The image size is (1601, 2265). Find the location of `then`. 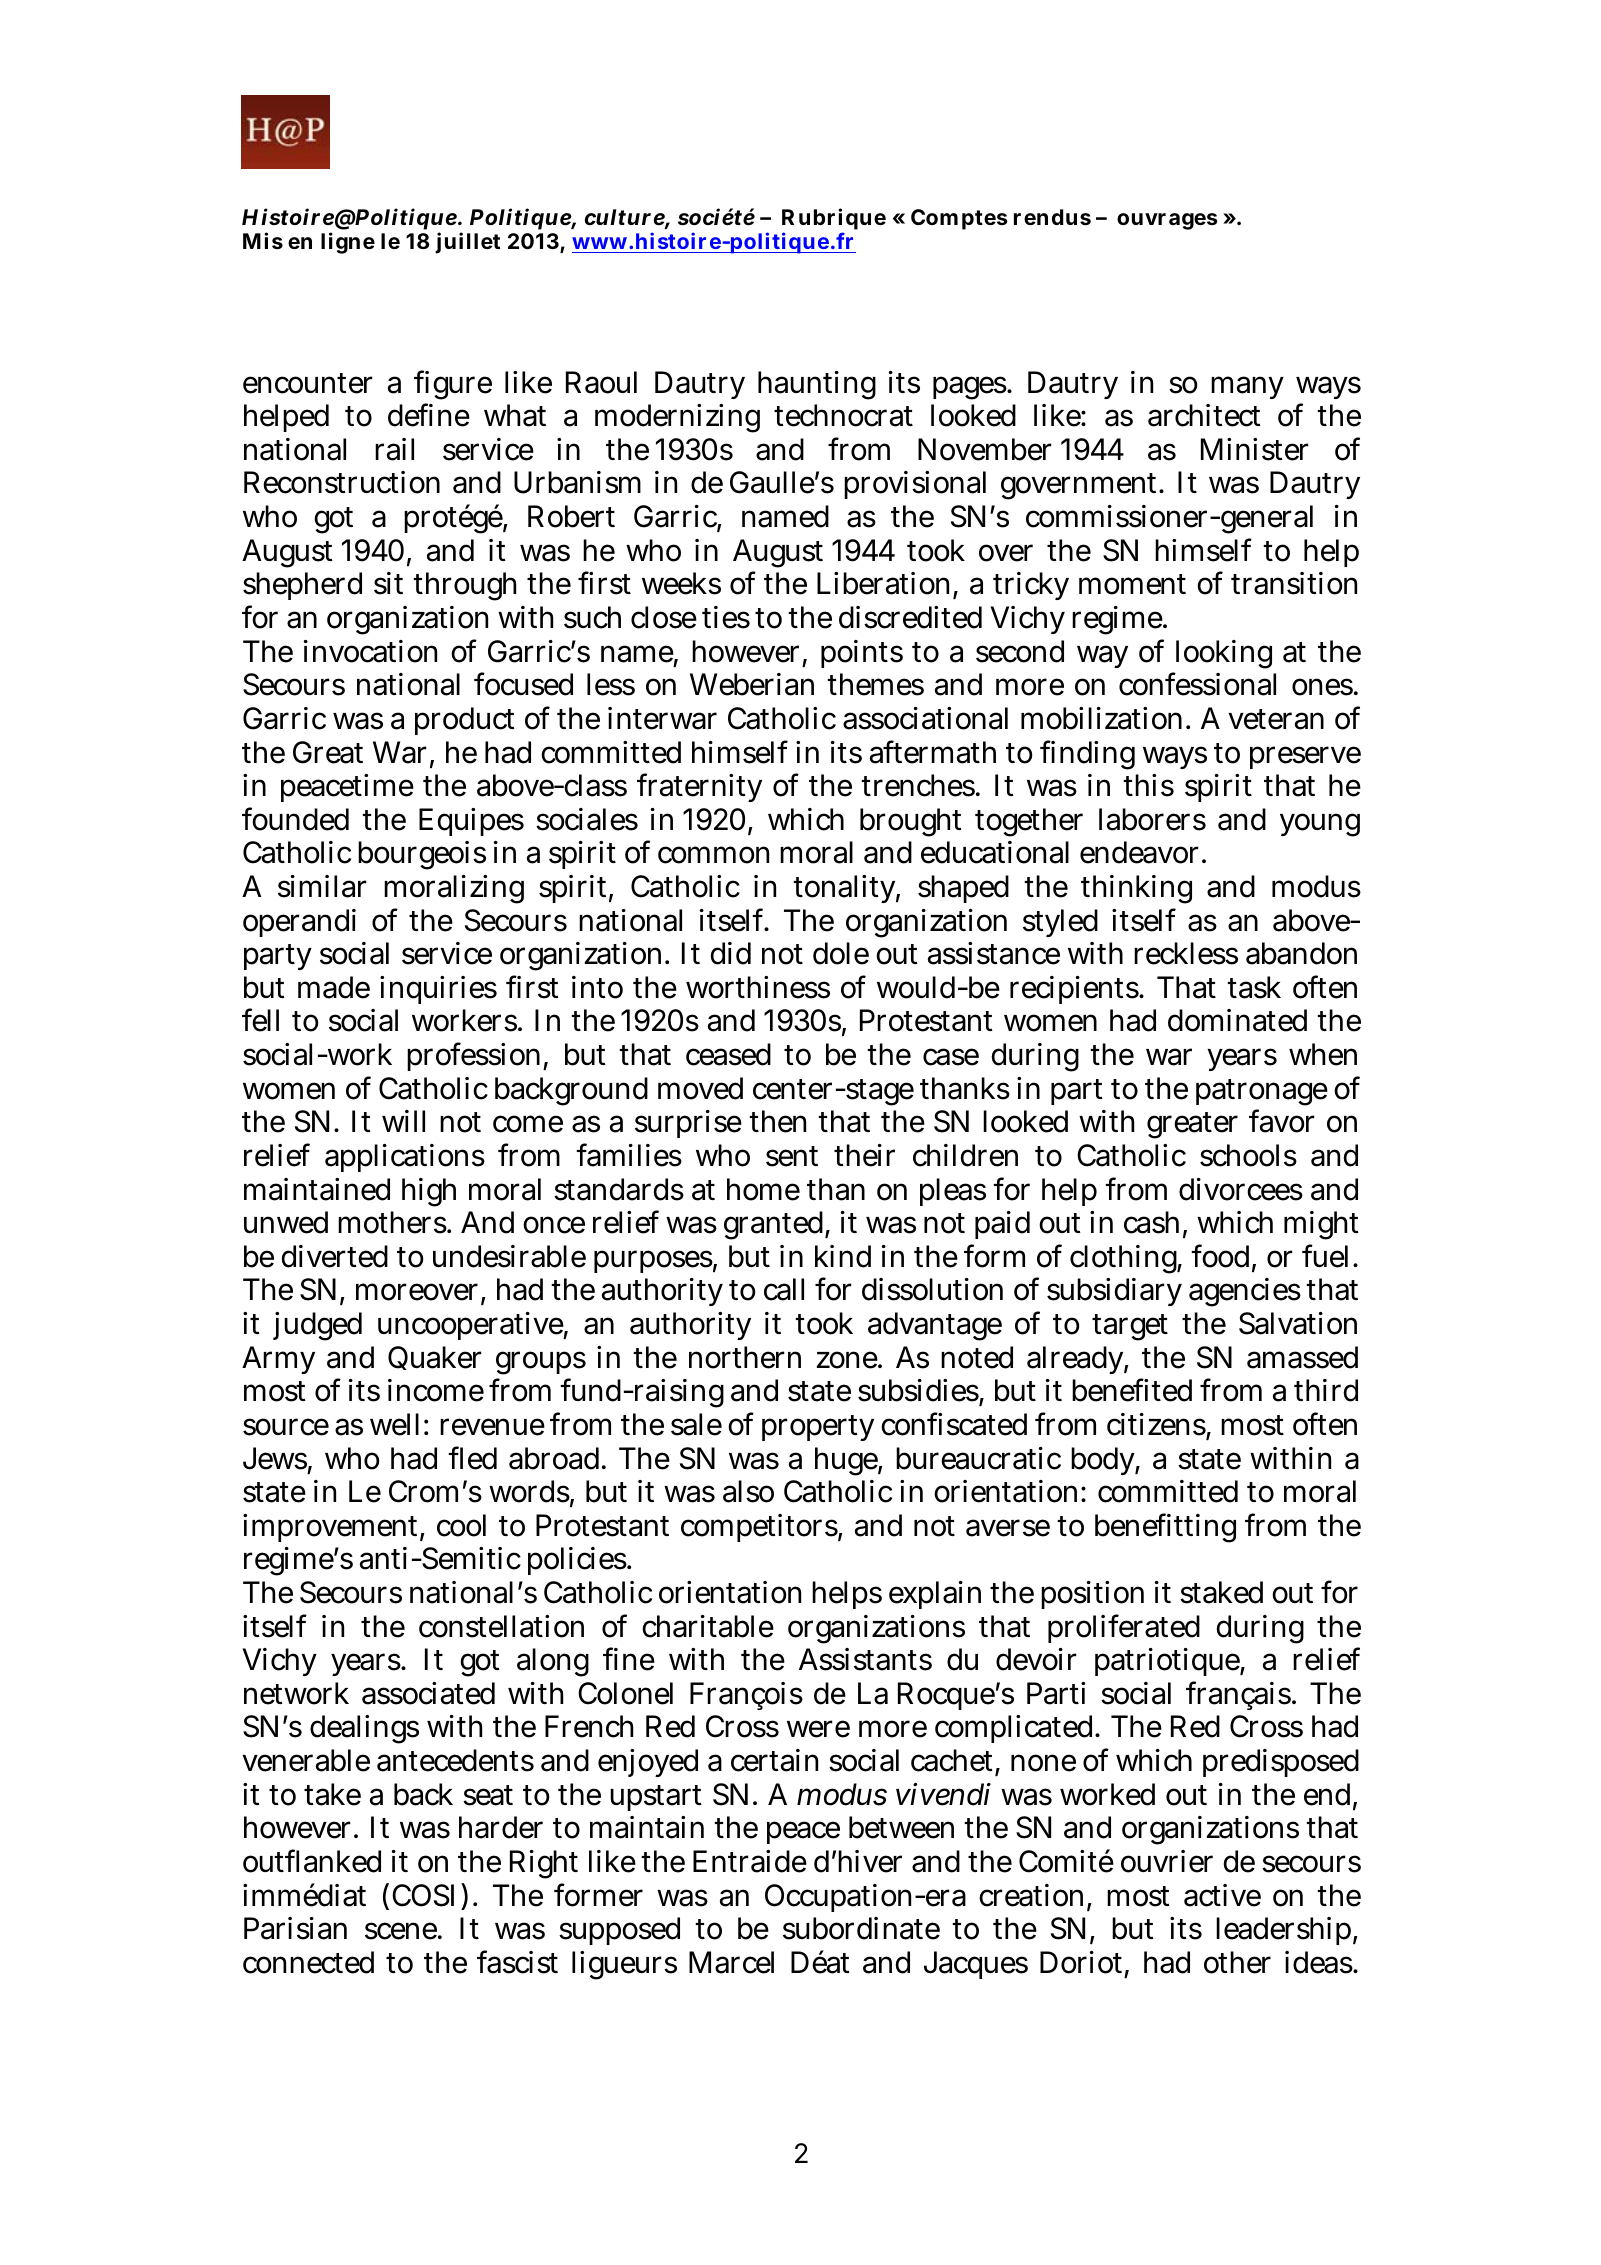

then is located at coordinates (777, 1121).
